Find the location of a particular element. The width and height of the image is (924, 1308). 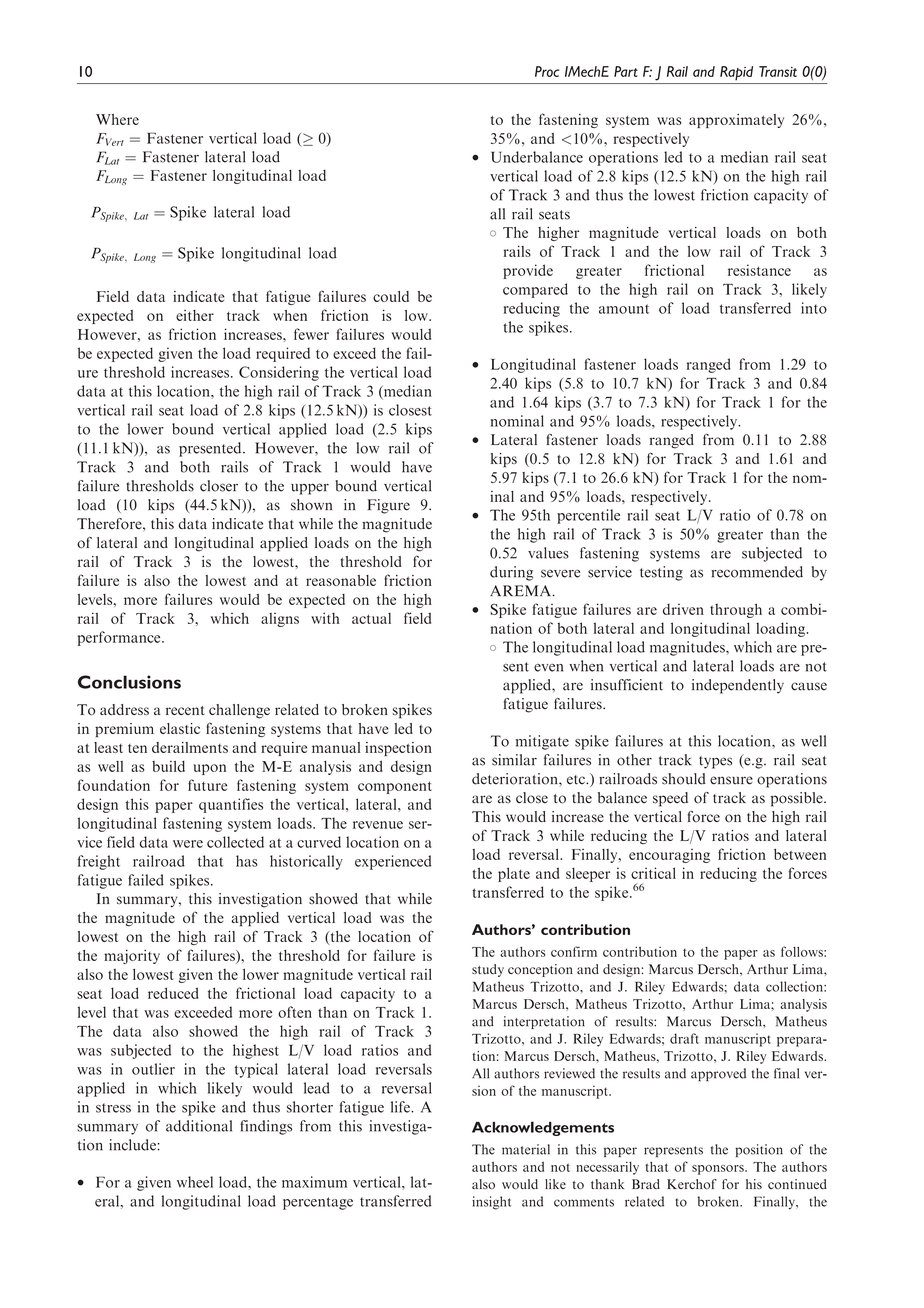

reduced is located at coordinates (173, 993).
